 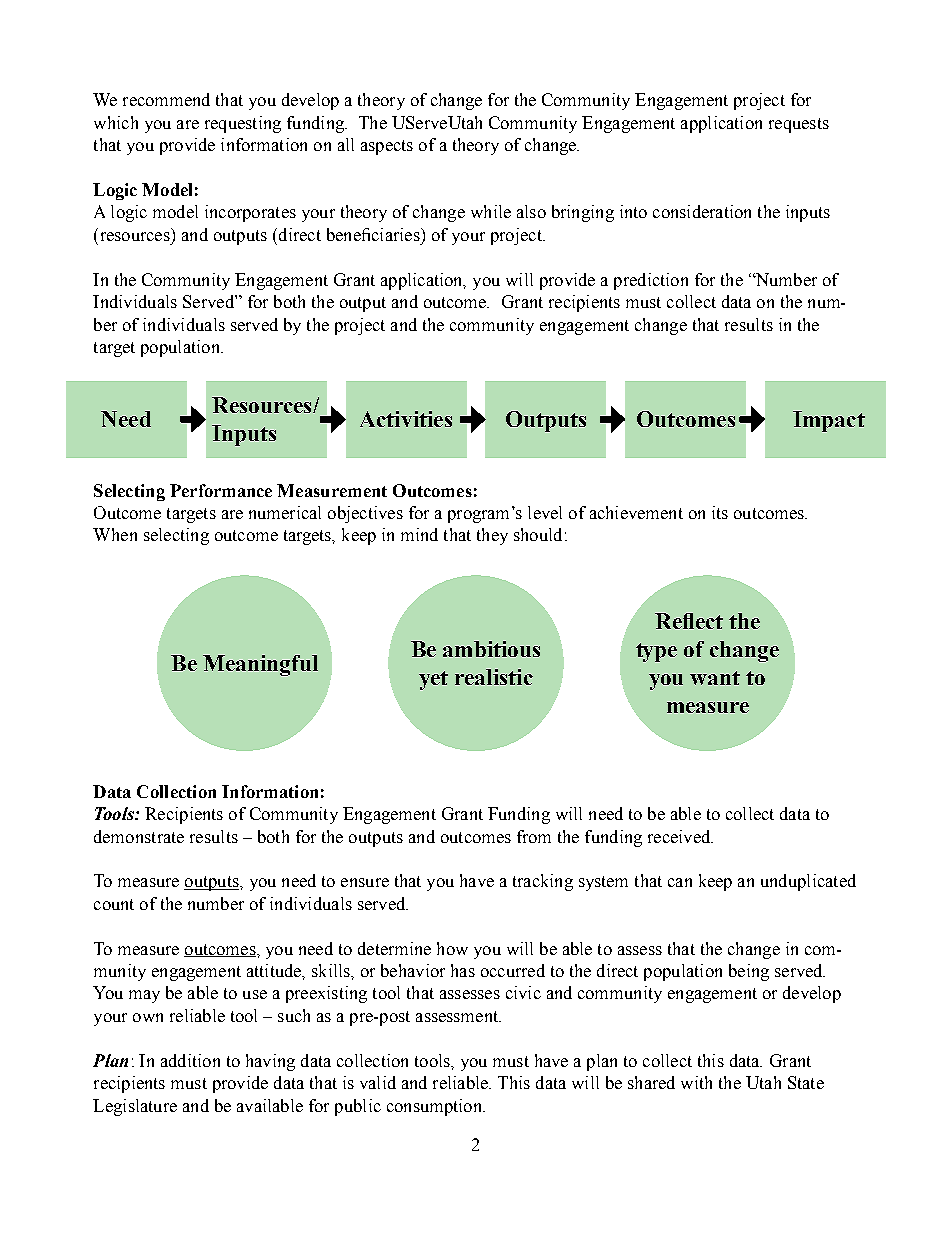 What do you see at coordinates (715, 678) in the image?
I see `want` at bounding box center [715, 678].
